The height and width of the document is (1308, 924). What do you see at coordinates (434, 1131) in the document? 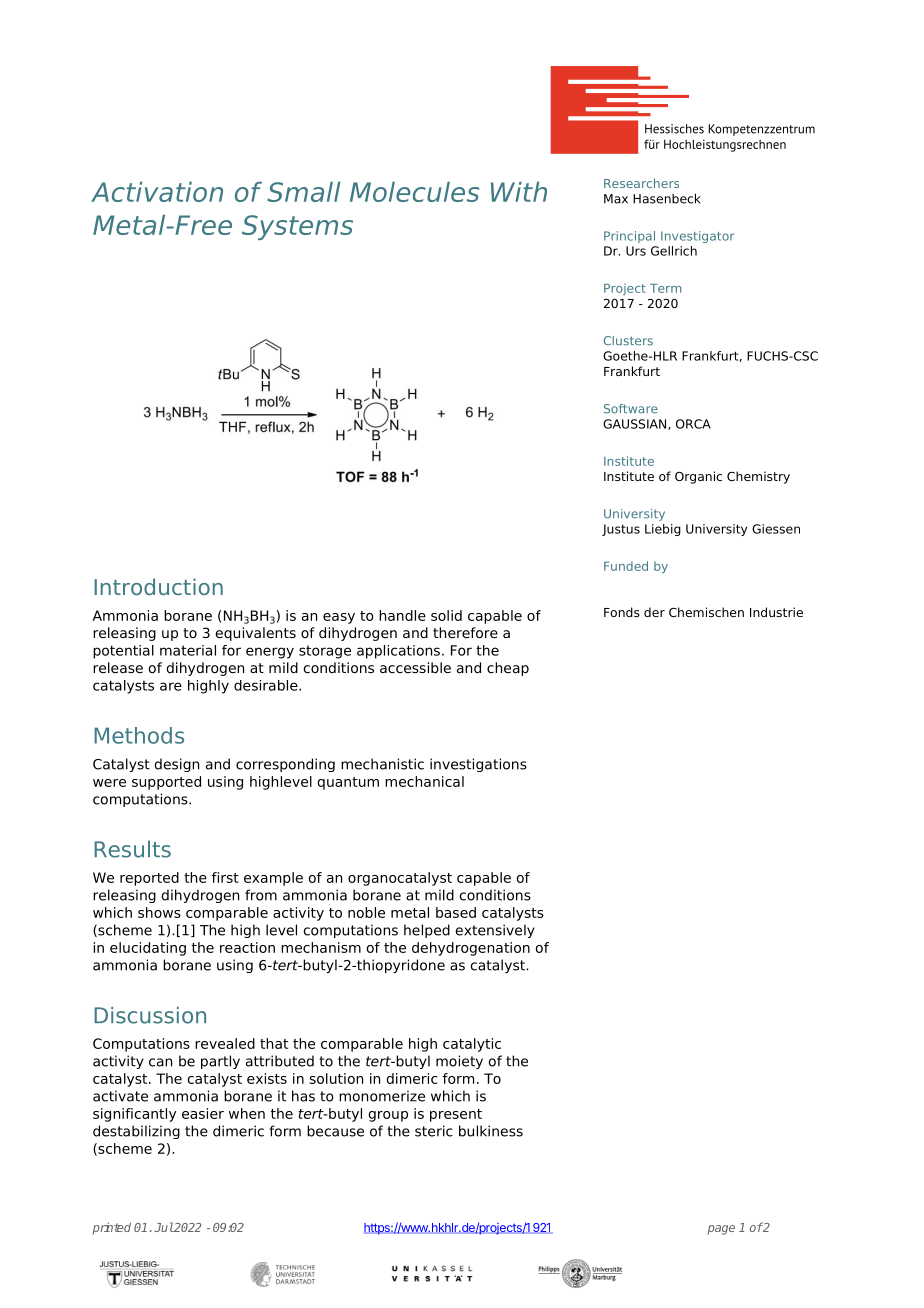
I see `steric` at bounding box center [434, 1131].
